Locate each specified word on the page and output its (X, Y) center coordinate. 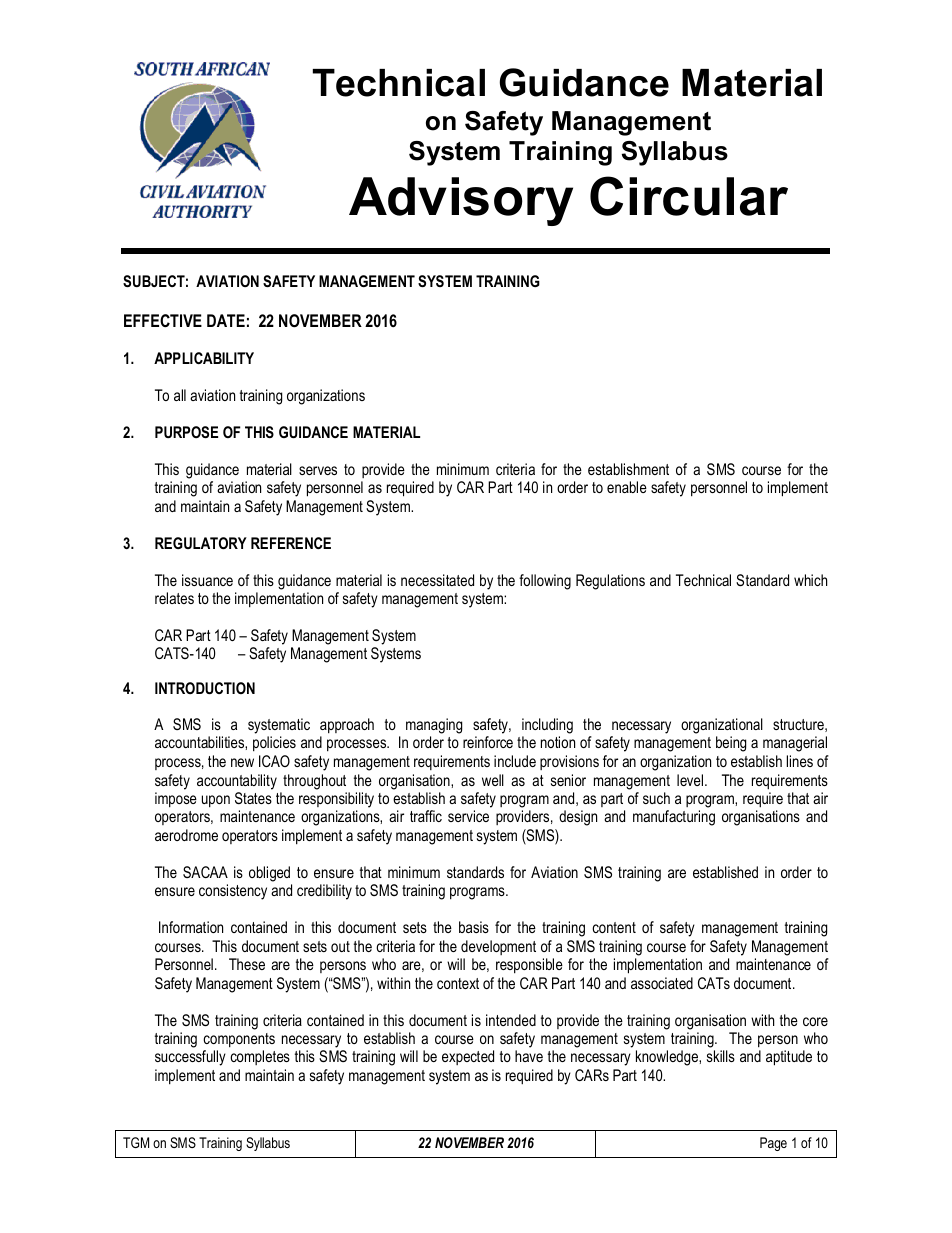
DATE (226, 320)
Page (773, 1144)
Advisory (461, 201)
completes (260, 1057)
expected (468, 1057)
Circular (689, 196)
